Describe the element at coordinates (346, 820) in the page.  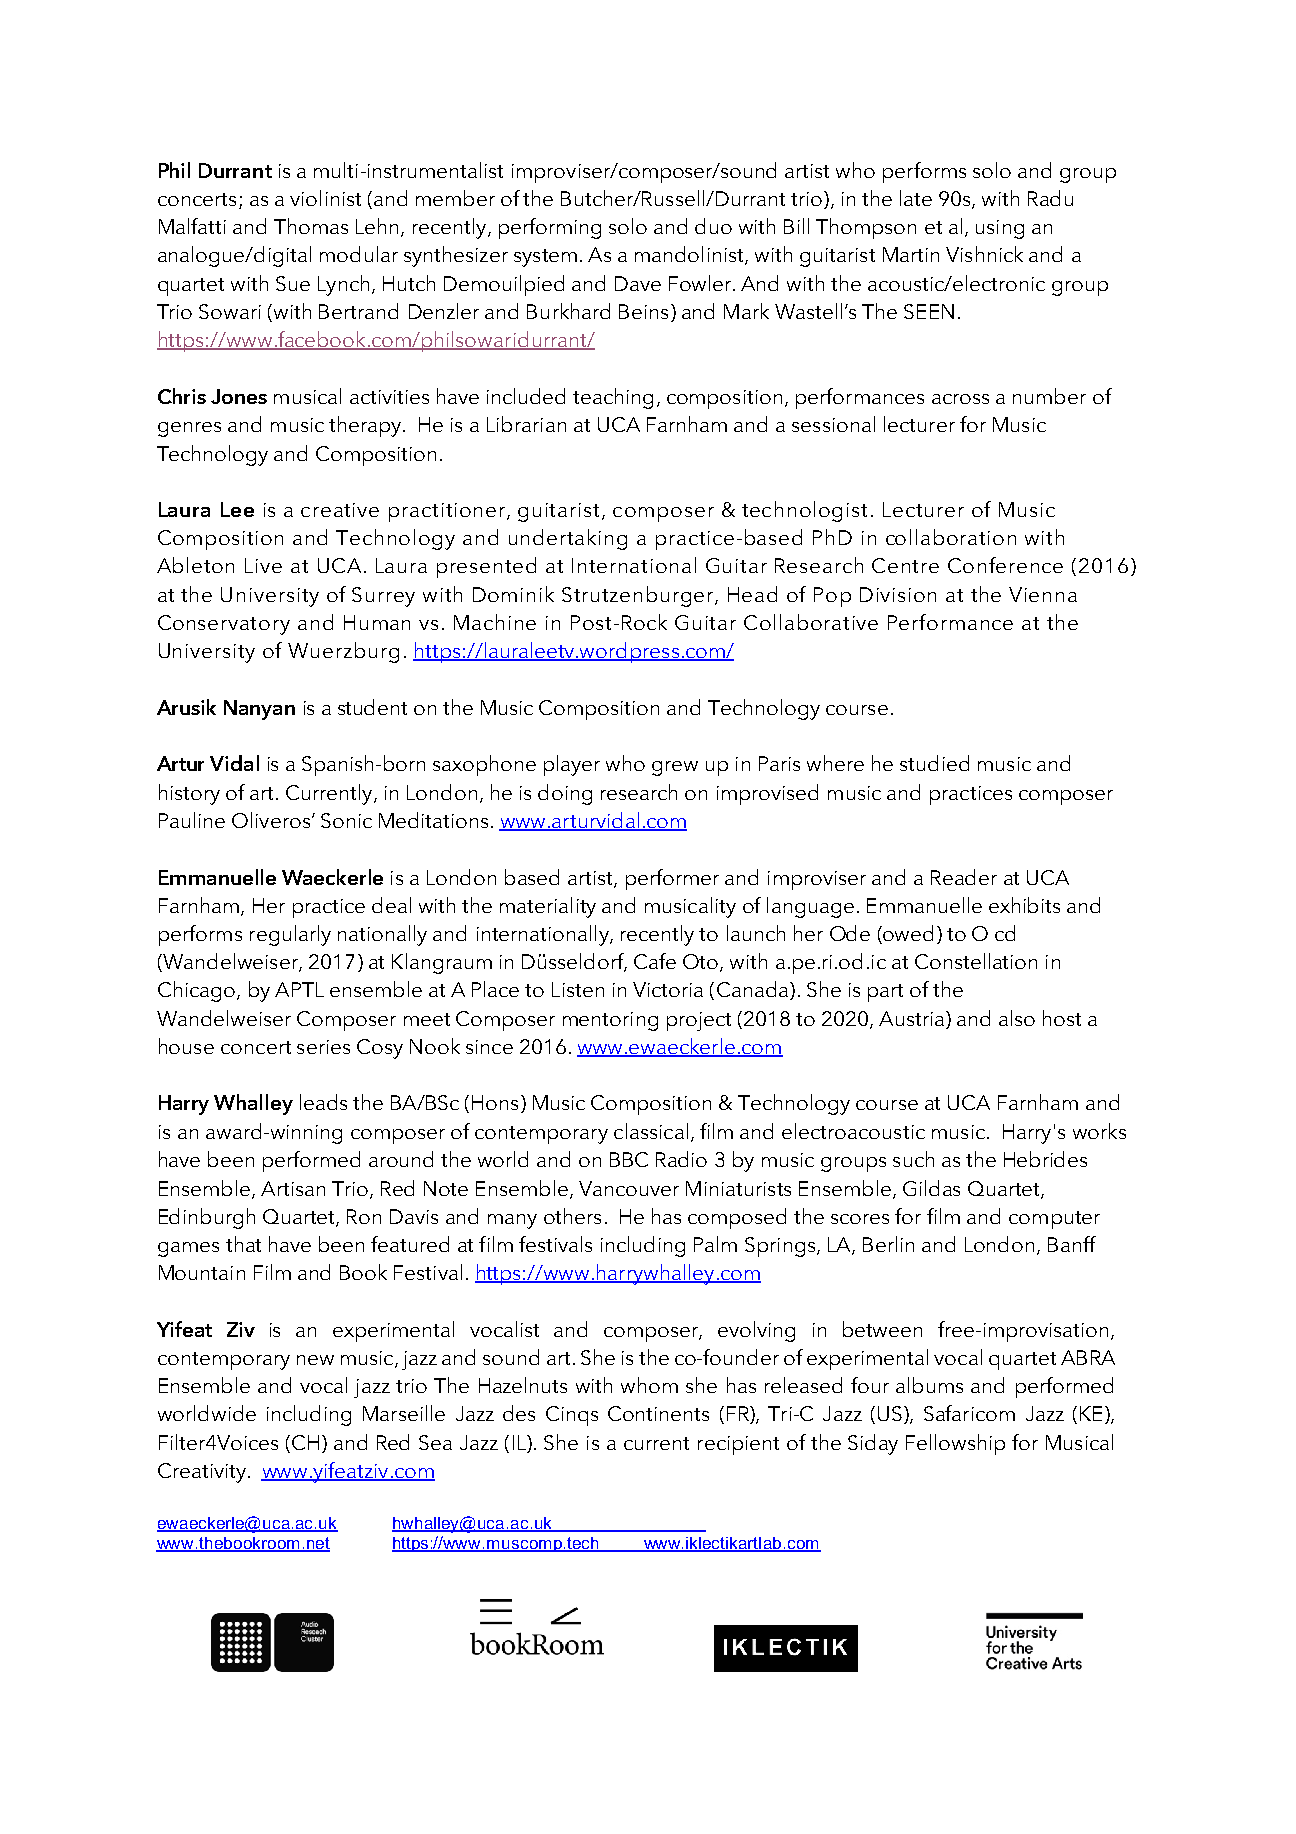
I see `Sonic` at that location.
